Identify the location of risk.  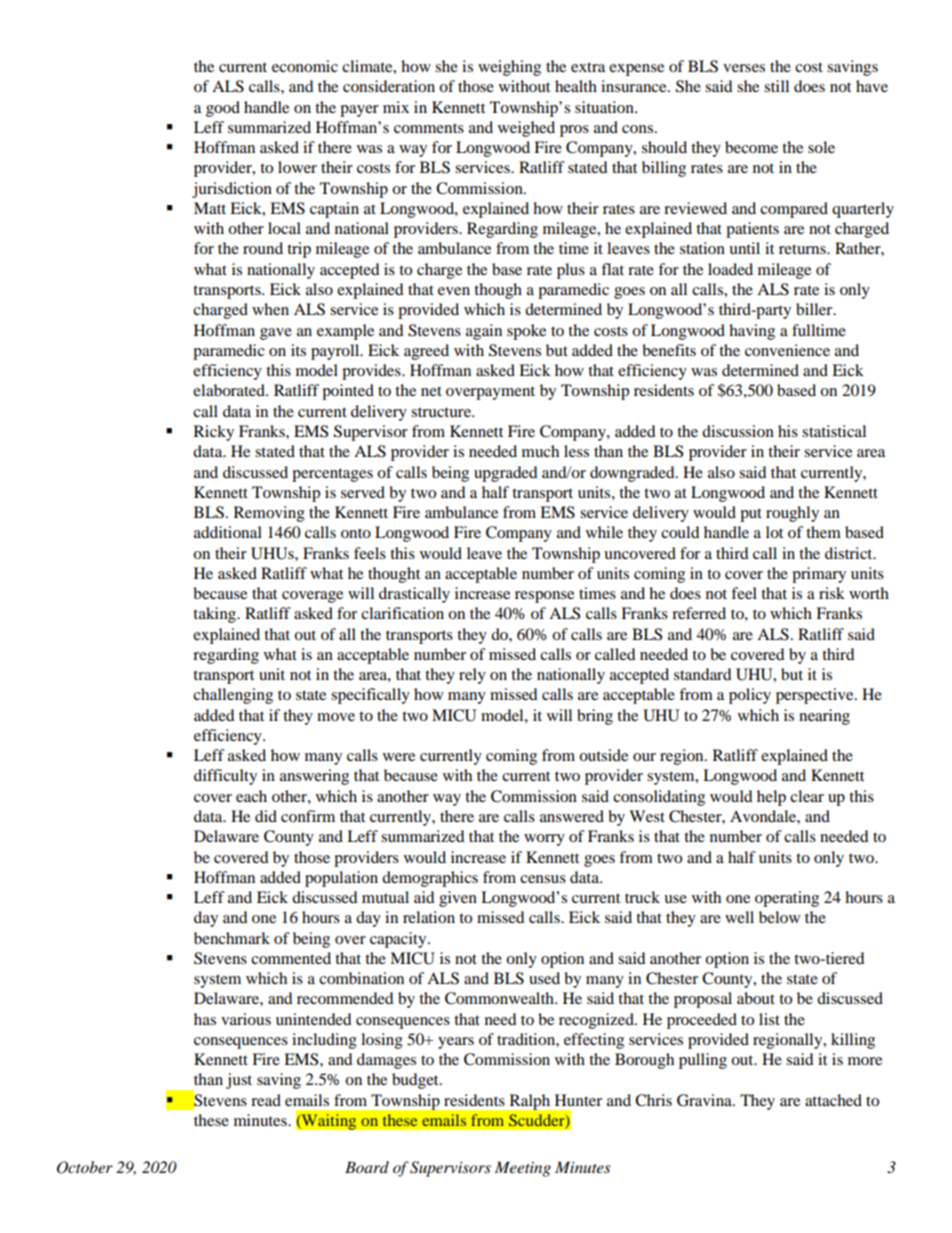
(832, 593).
